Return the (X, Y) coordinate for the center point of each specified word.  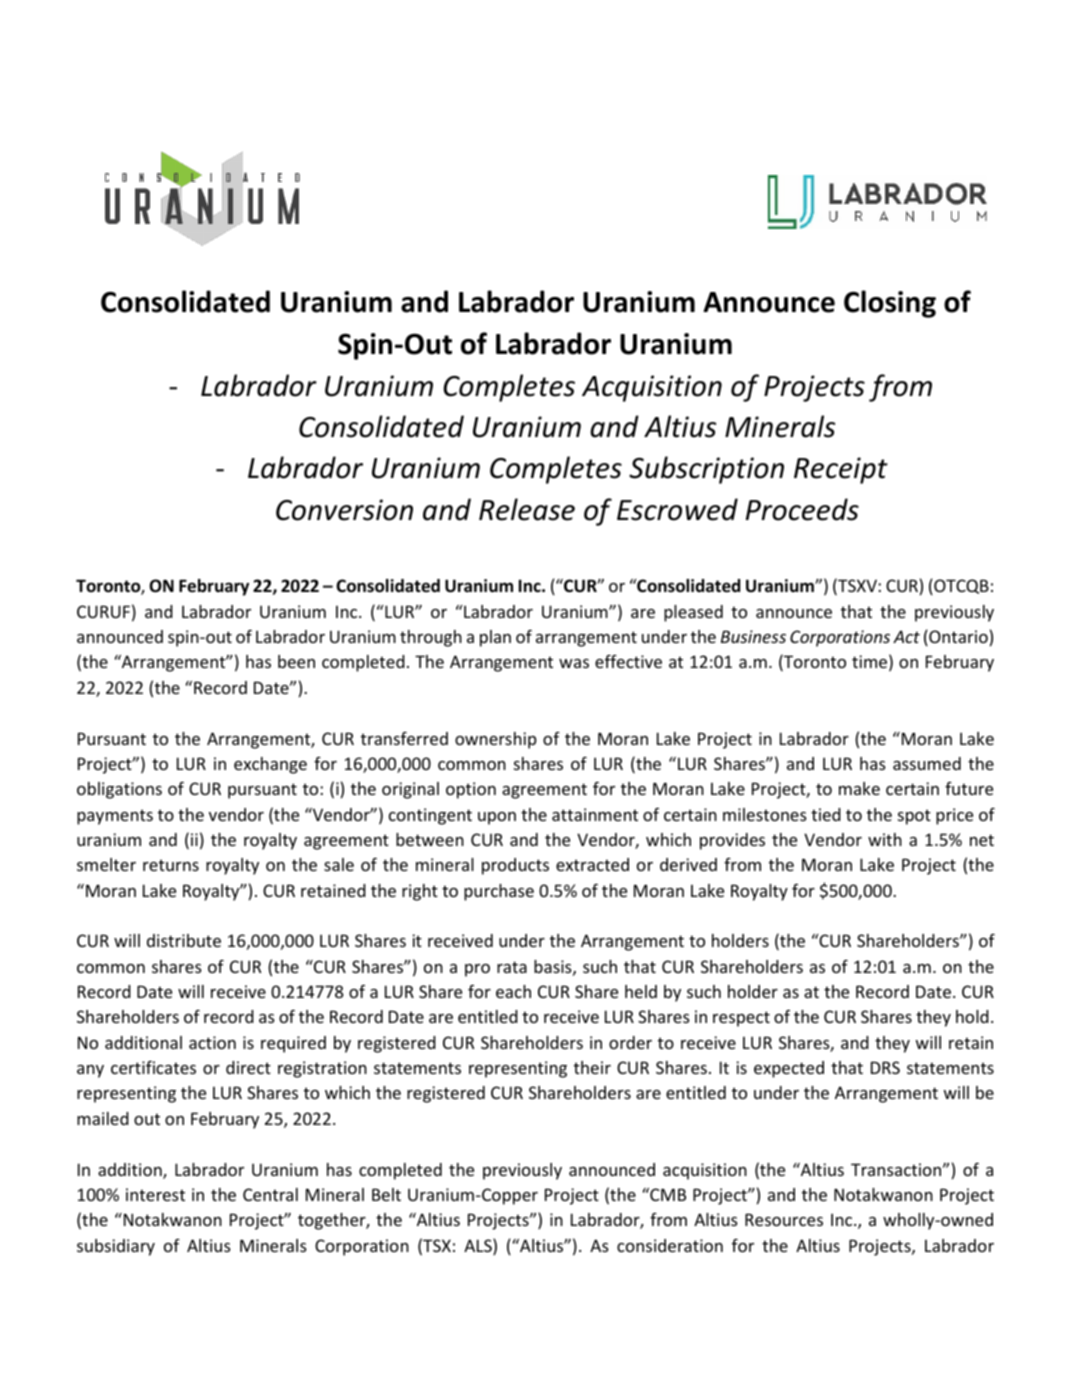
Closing (890, 304)
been (296, 661)
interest (155, 1194)
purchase (499, 892)
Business (753, 636)
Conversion (344, 510)
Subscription (706, 470)
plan (495, 638)
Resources (784, 1219)
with (885, 839)
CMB (667, 1194)
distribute (184, 940)
